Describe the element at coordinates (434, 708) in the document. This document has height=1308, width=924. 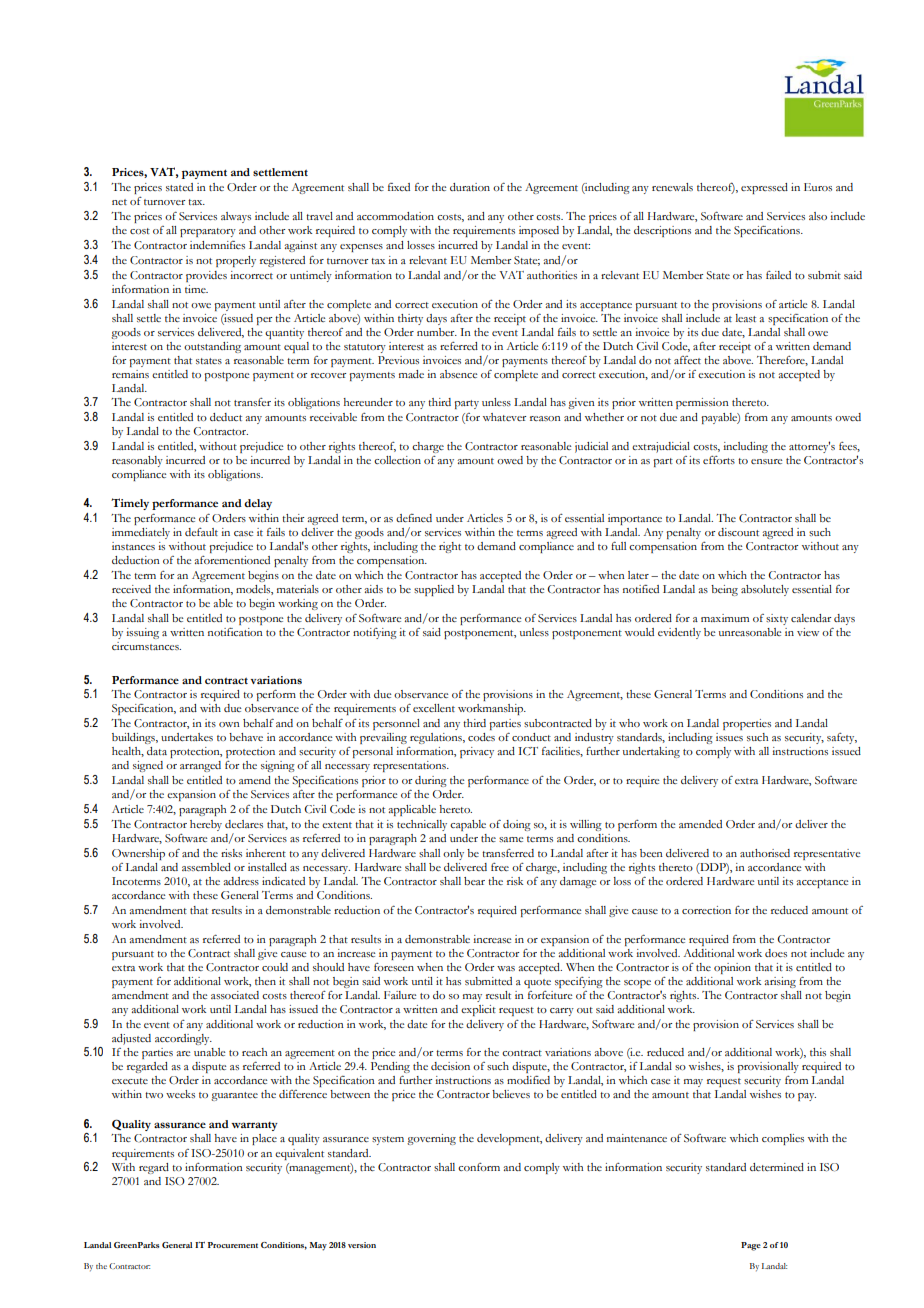
I see `excellent` at that location.
